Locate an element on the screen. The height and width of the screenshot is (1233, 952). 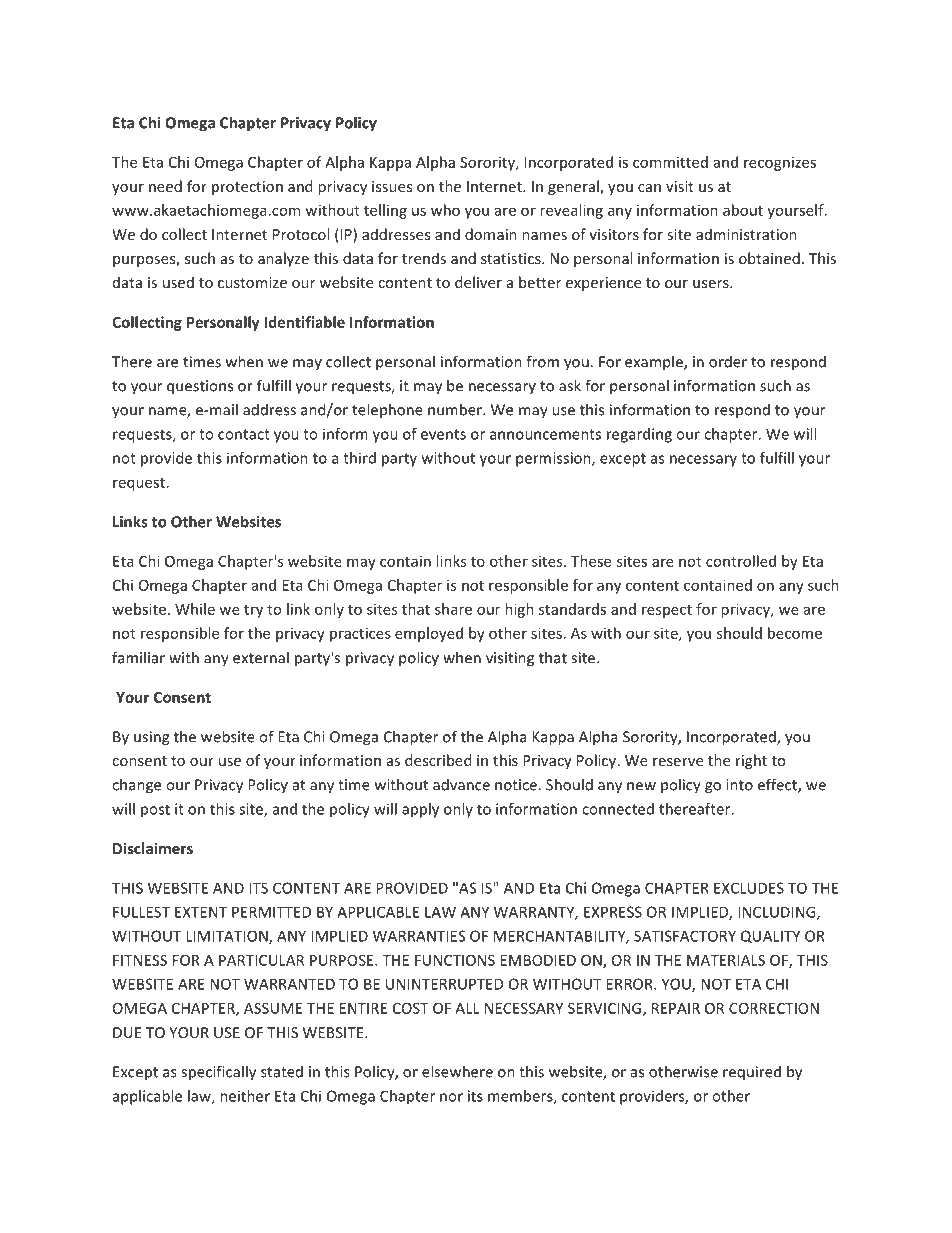
elsewhere is located at coordinates (457, 1071).
